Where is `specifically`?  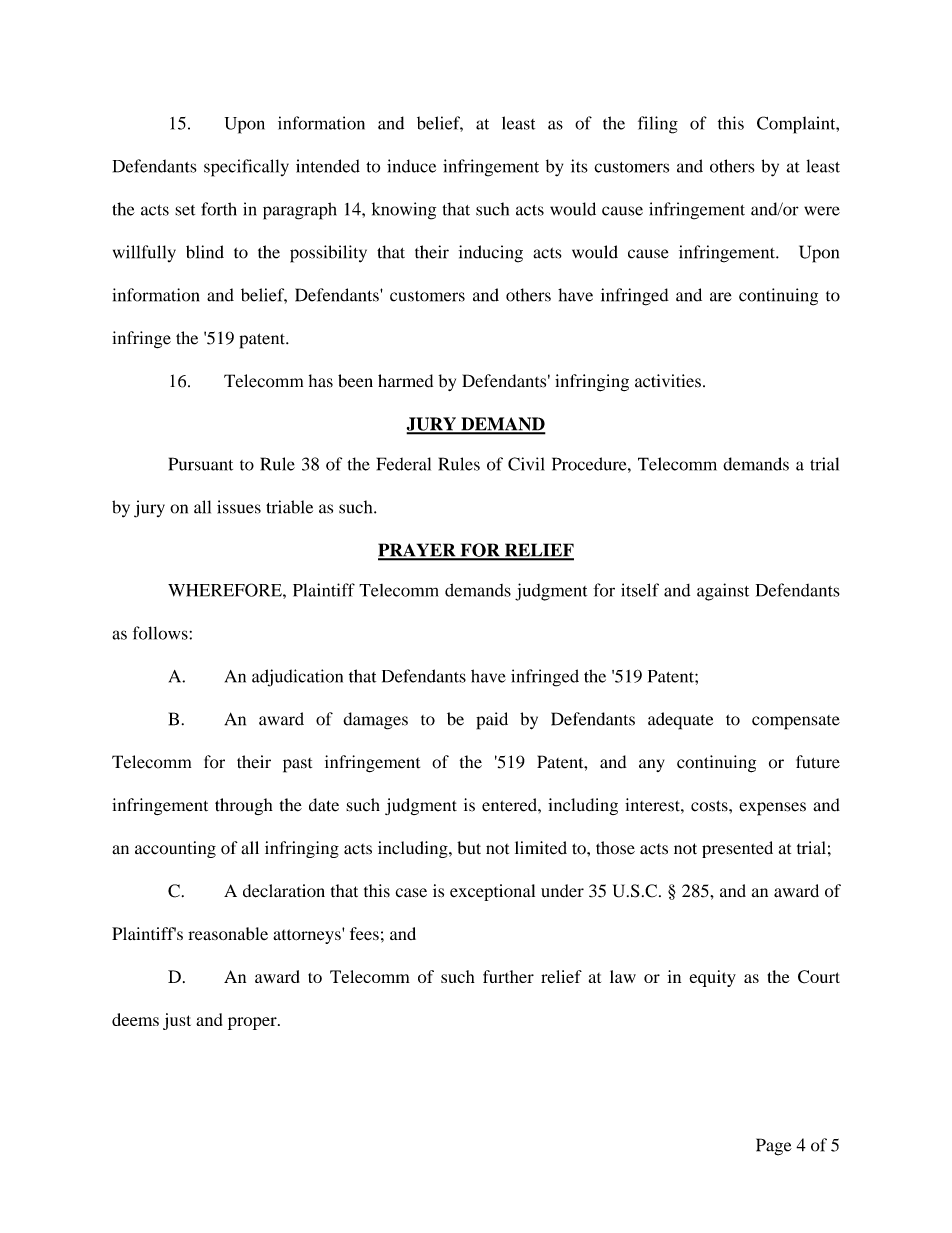 specifically is located at coordinates (246, 168).
